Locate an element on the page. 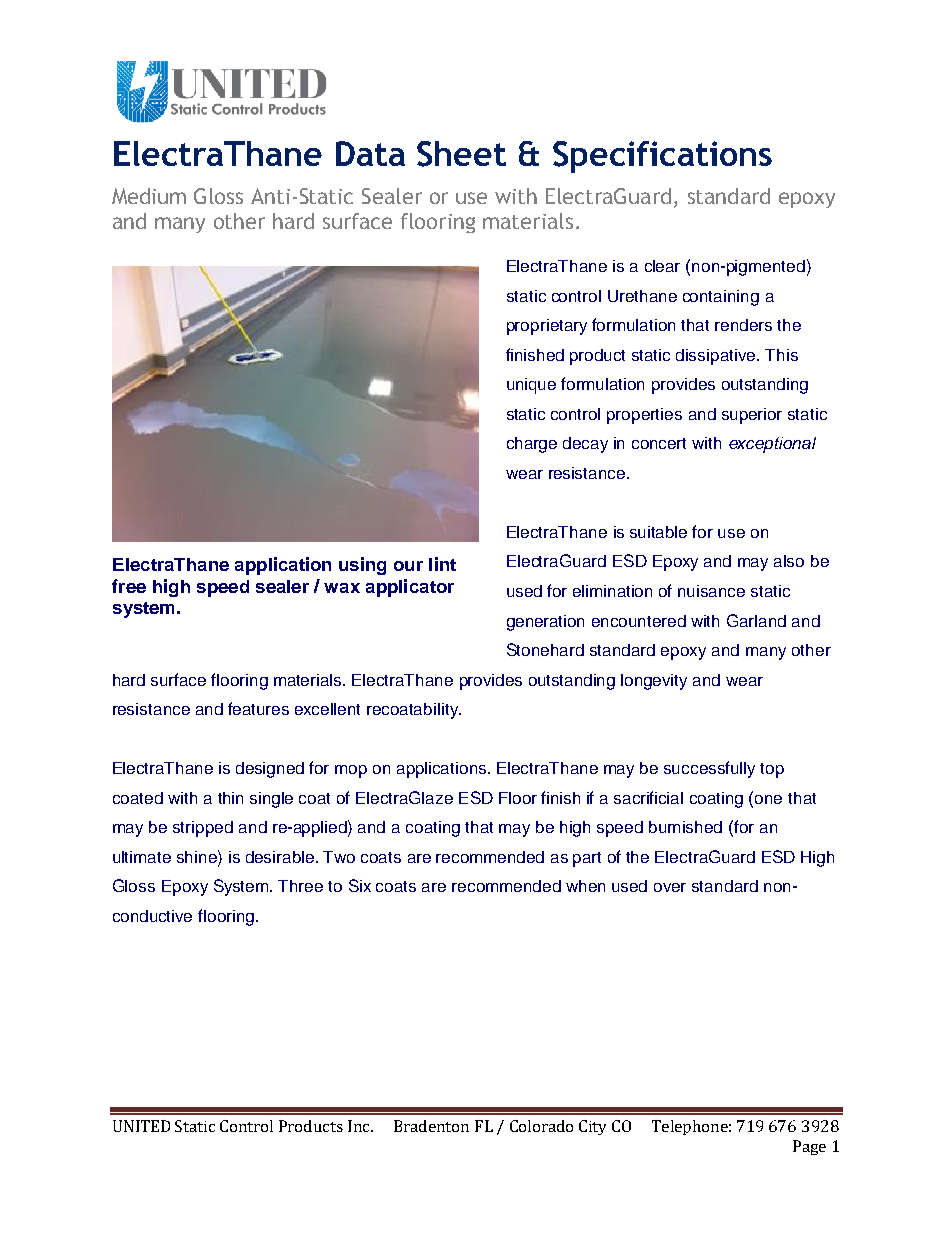 The height and width of the document is (1233, 952). Garland is located at coordinates (756, 620).
